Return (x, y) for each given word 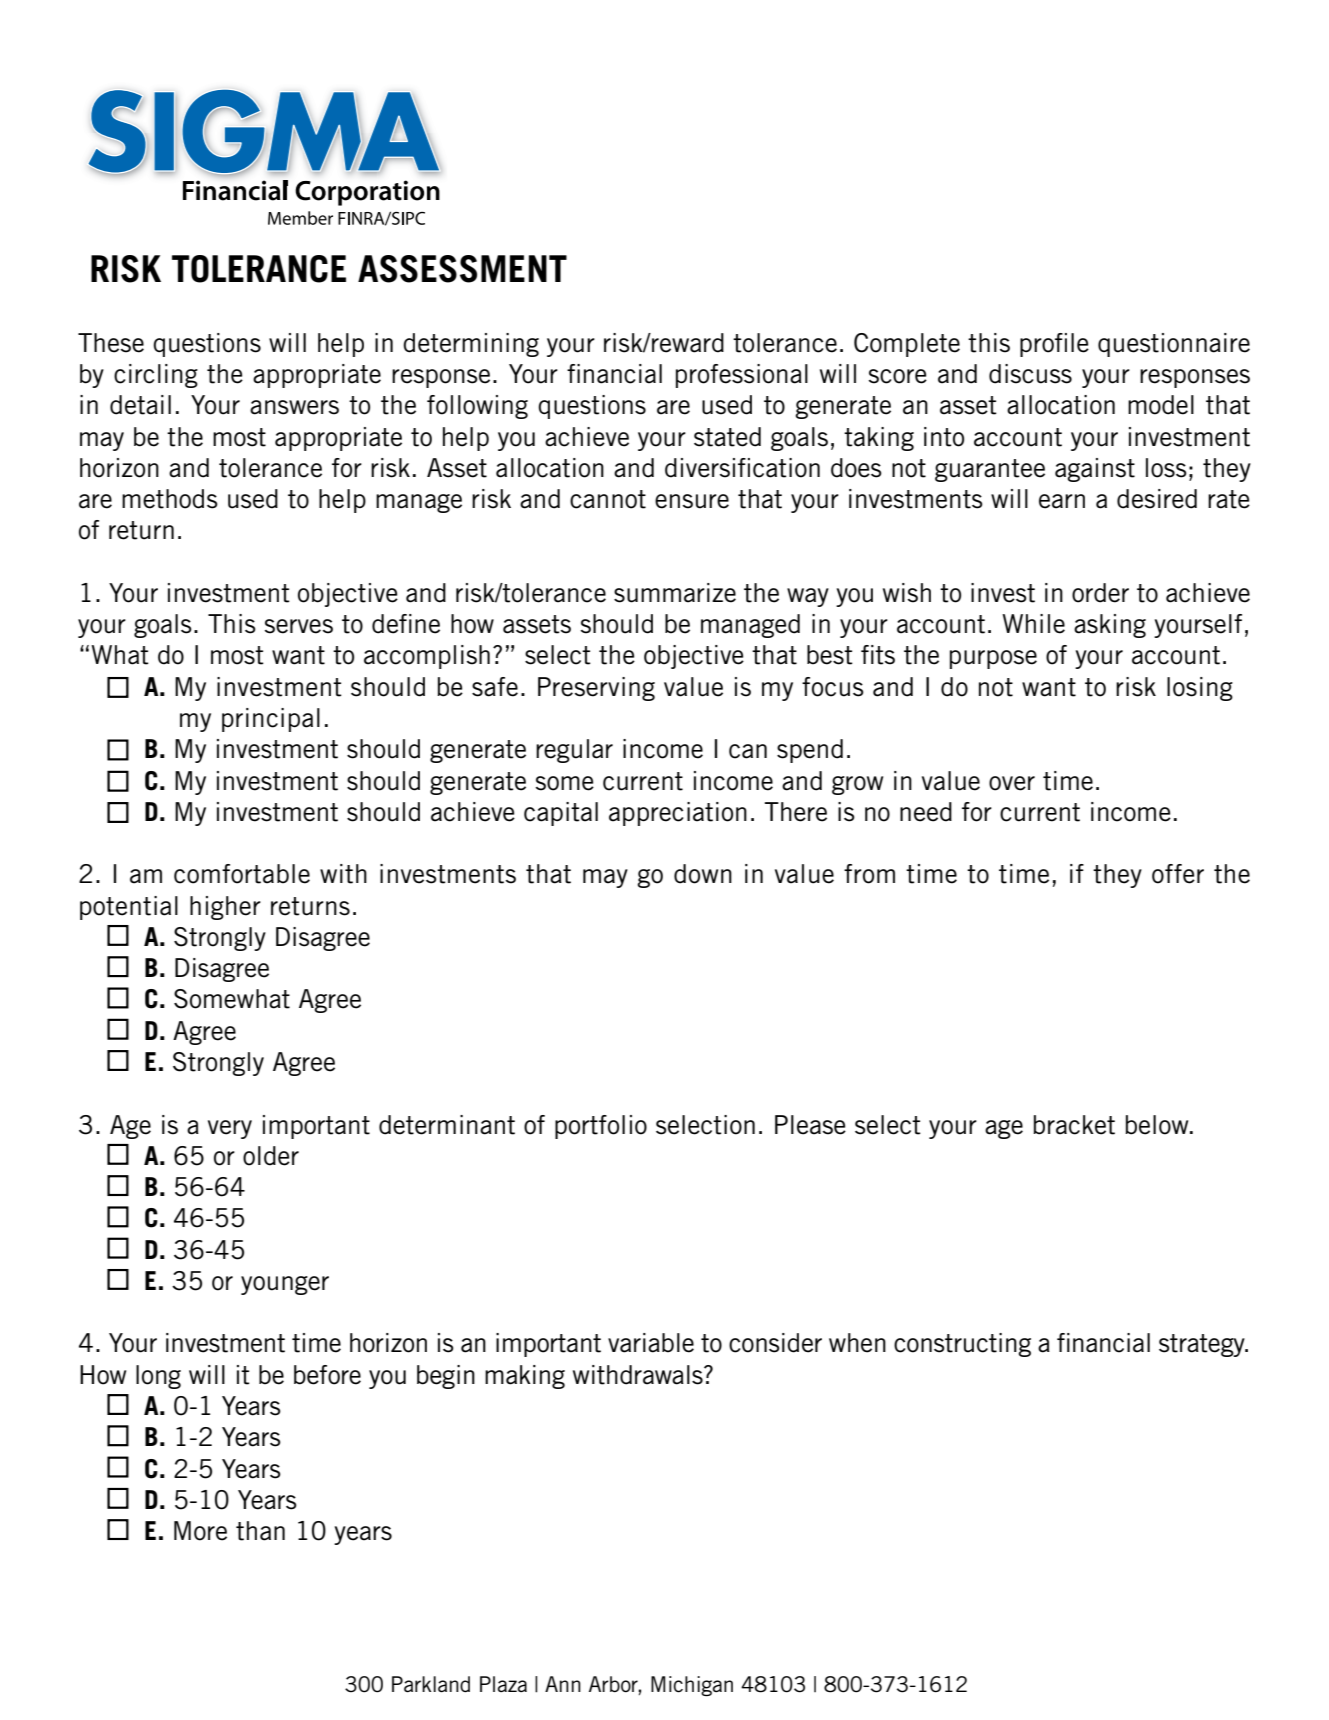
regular (574, 751)
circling (156, 376)
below (1158, 1125)
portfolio (601, 1127)
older (271, 1156)
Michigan (692, 1686)
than (260, 1531)
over (1012, 783)
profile (1054, 345)
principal (271, 720)
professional (742, 376)
